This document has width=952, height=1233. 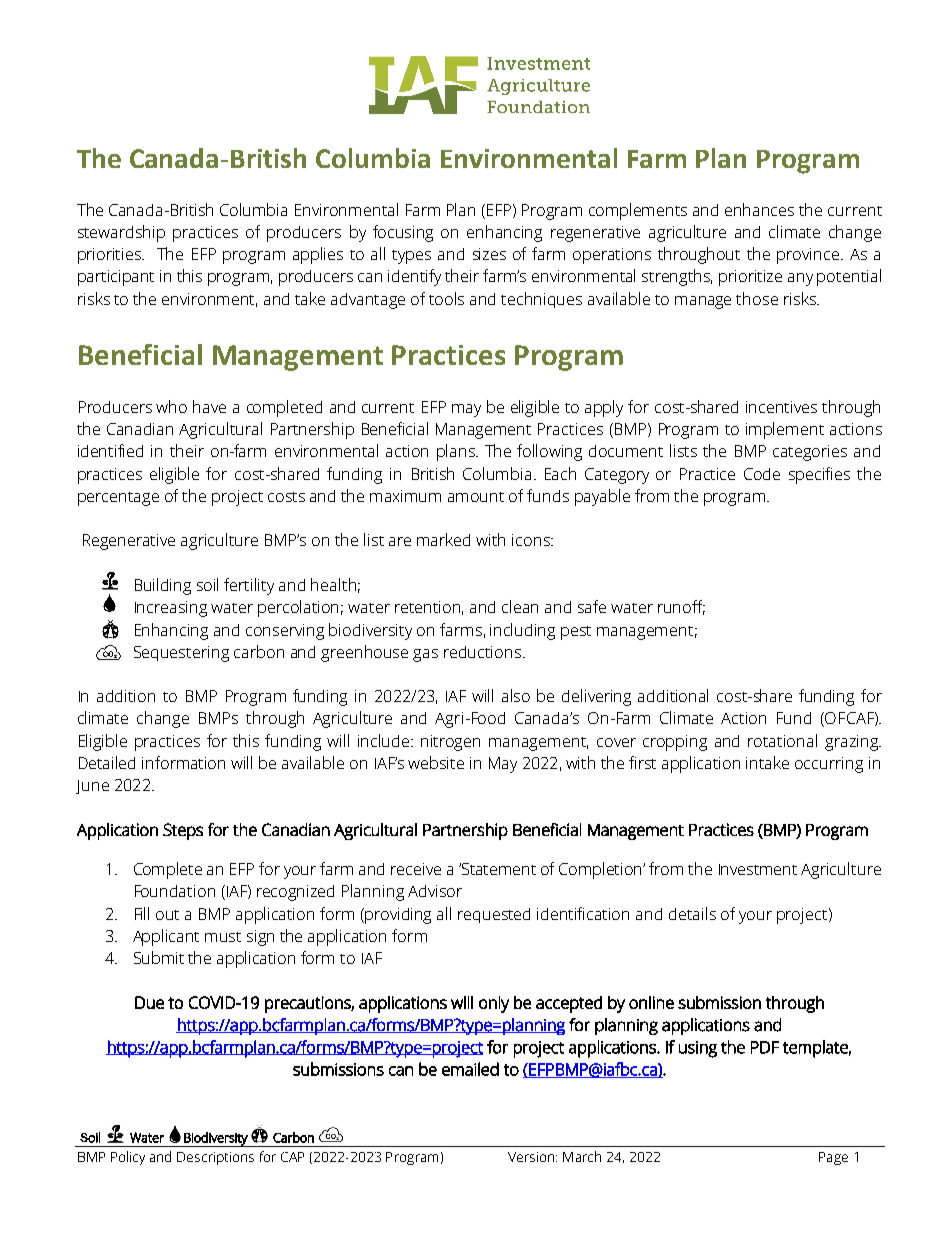 I want to click on enhances, so click(x=759, y=209).
